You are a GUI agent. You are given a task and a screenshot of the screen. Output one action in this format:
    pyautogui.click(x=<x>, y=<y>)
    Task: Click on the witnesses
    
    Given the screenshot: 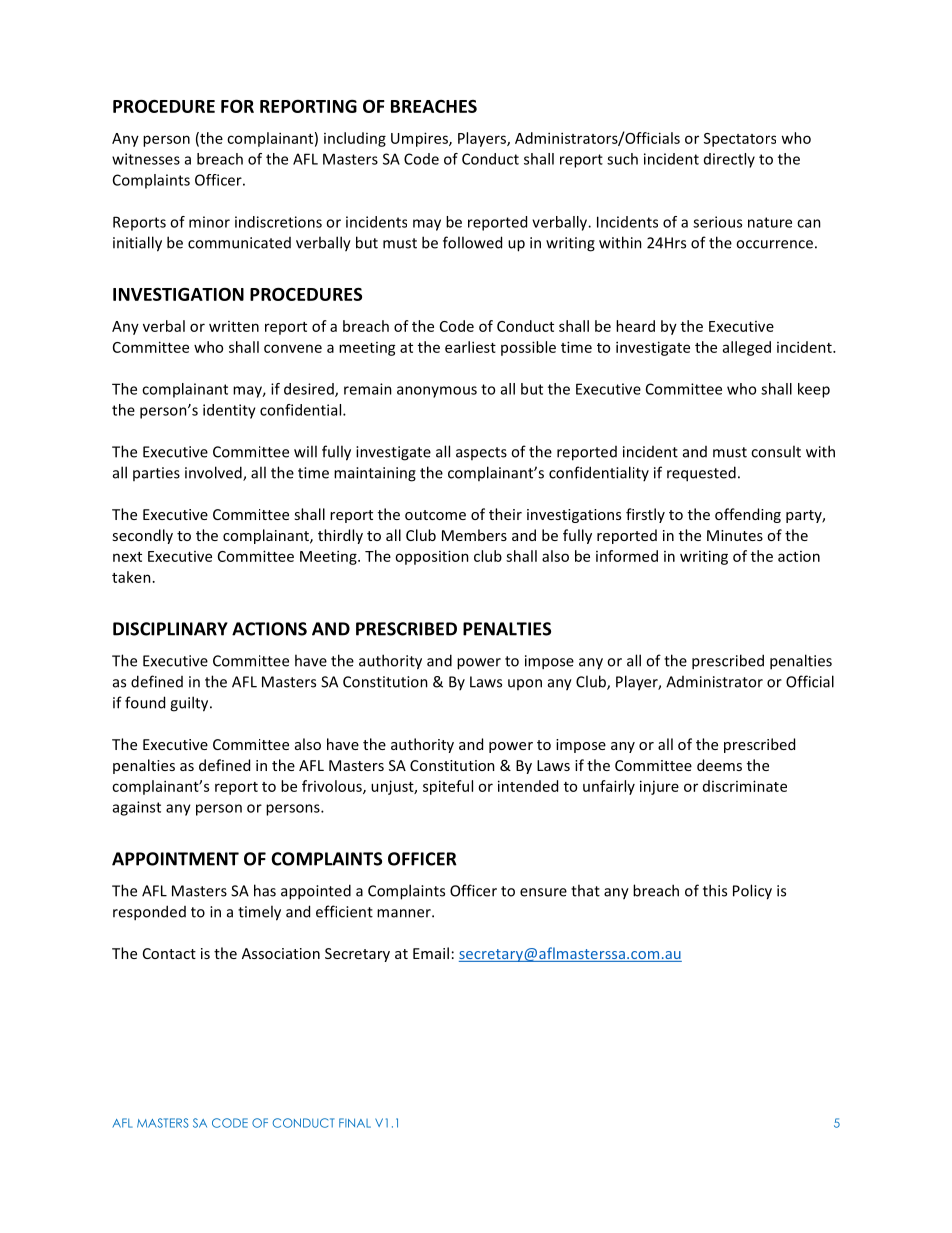 What is the action you would take?
    pyautogui.click(x=146, y=159)
